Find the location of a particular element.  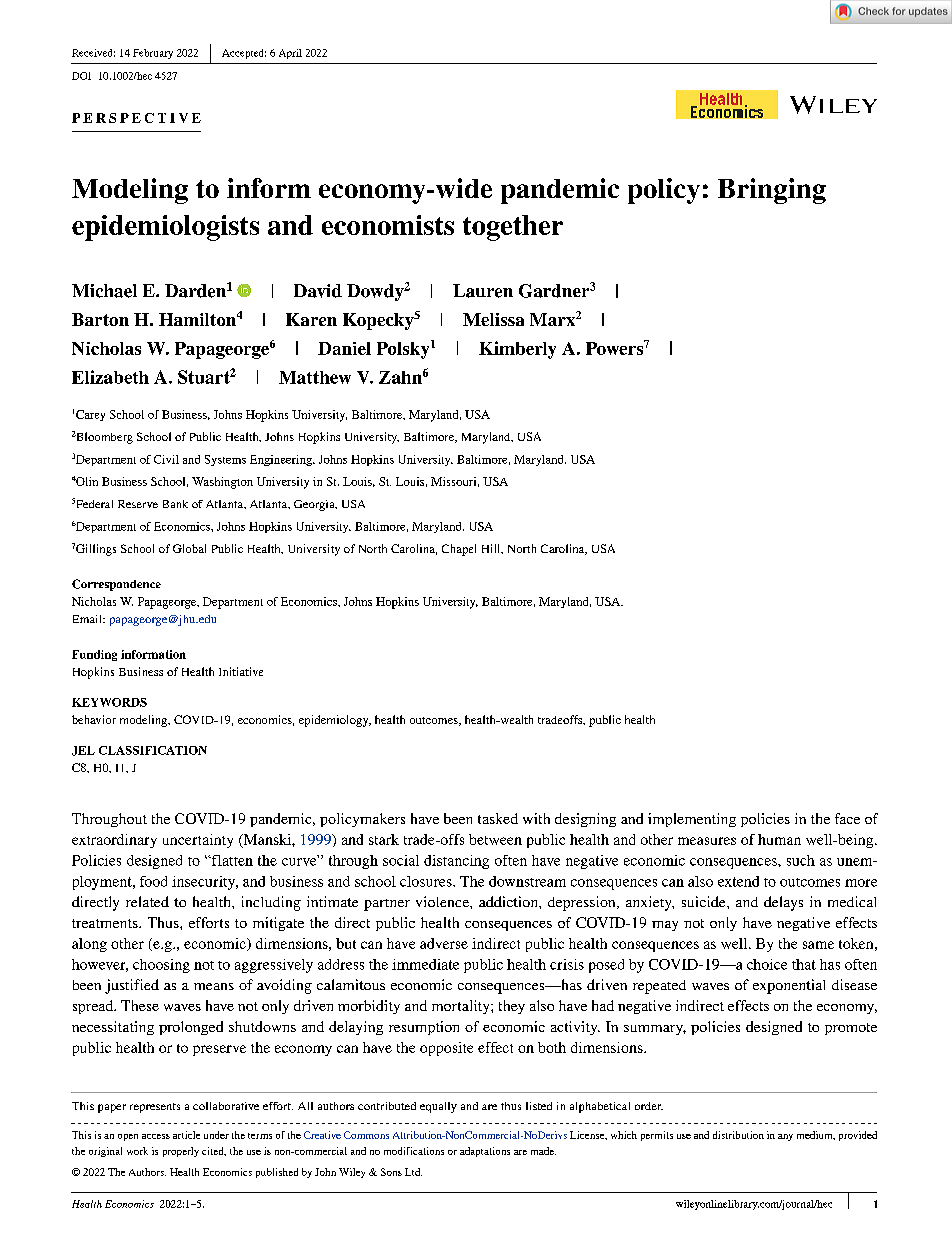

article is located at coordinates (186, 1135).
